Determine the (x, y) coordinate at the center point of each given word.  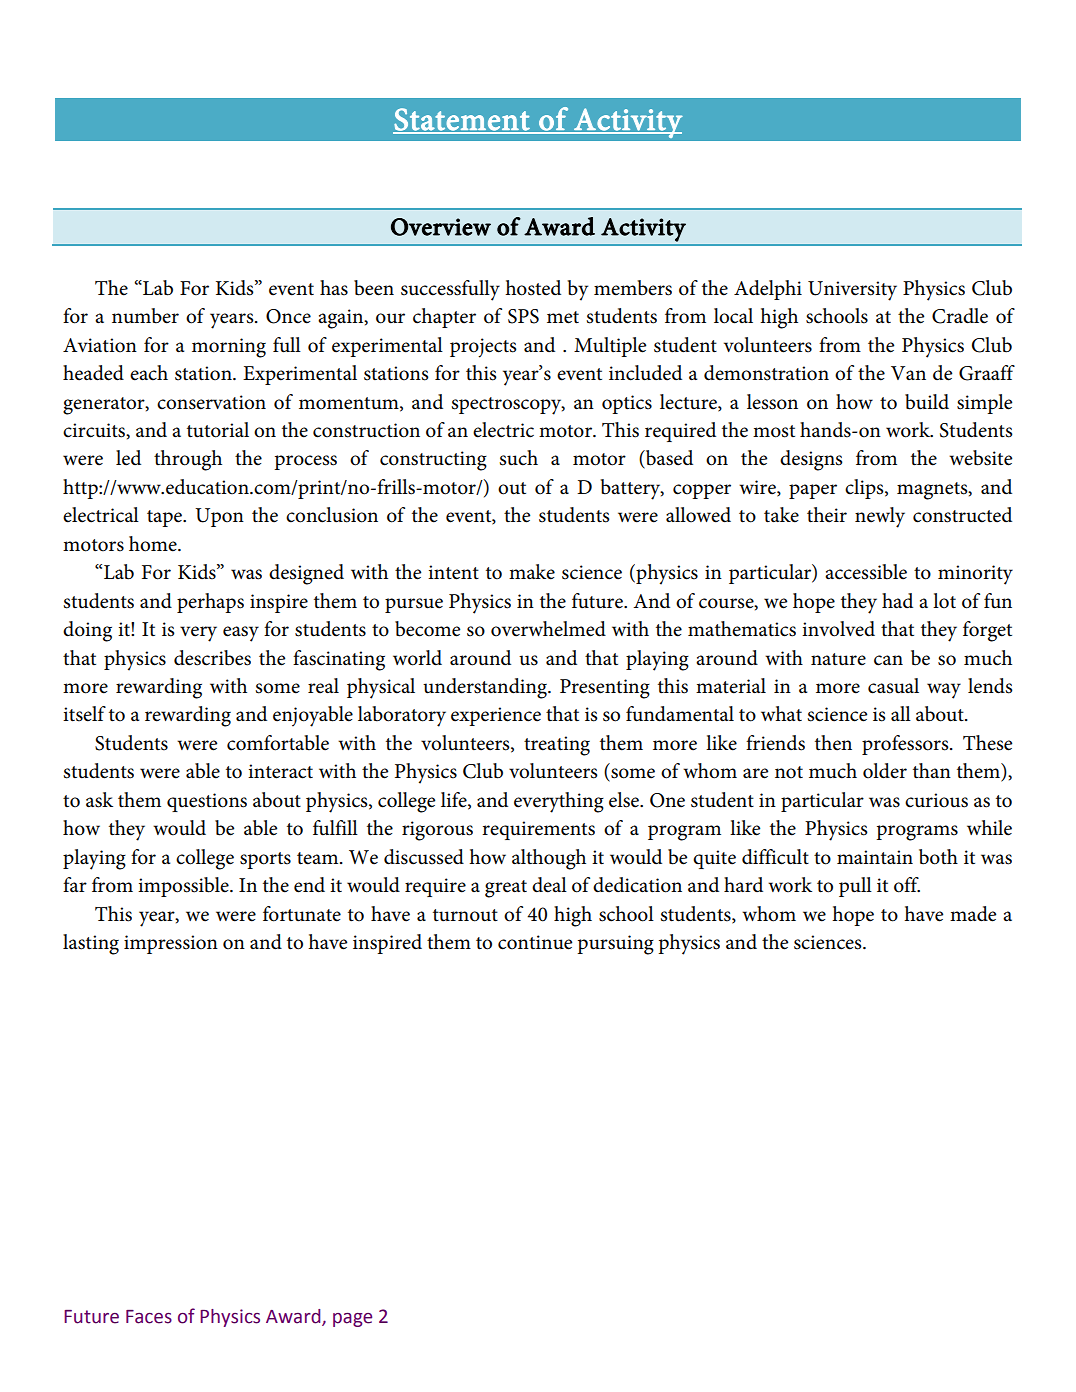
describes (212, 658)
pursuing (615, 945)
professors (906, 745)
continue (535, 942)
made (973, 914)
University (852, 291)
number (145, 316)
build (927, 402)
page (352, 1320)
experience (496, 716)
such (518, 458)
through (188, 460)
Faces (149, 1317)
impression (171, 944)
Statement (462, 120)
